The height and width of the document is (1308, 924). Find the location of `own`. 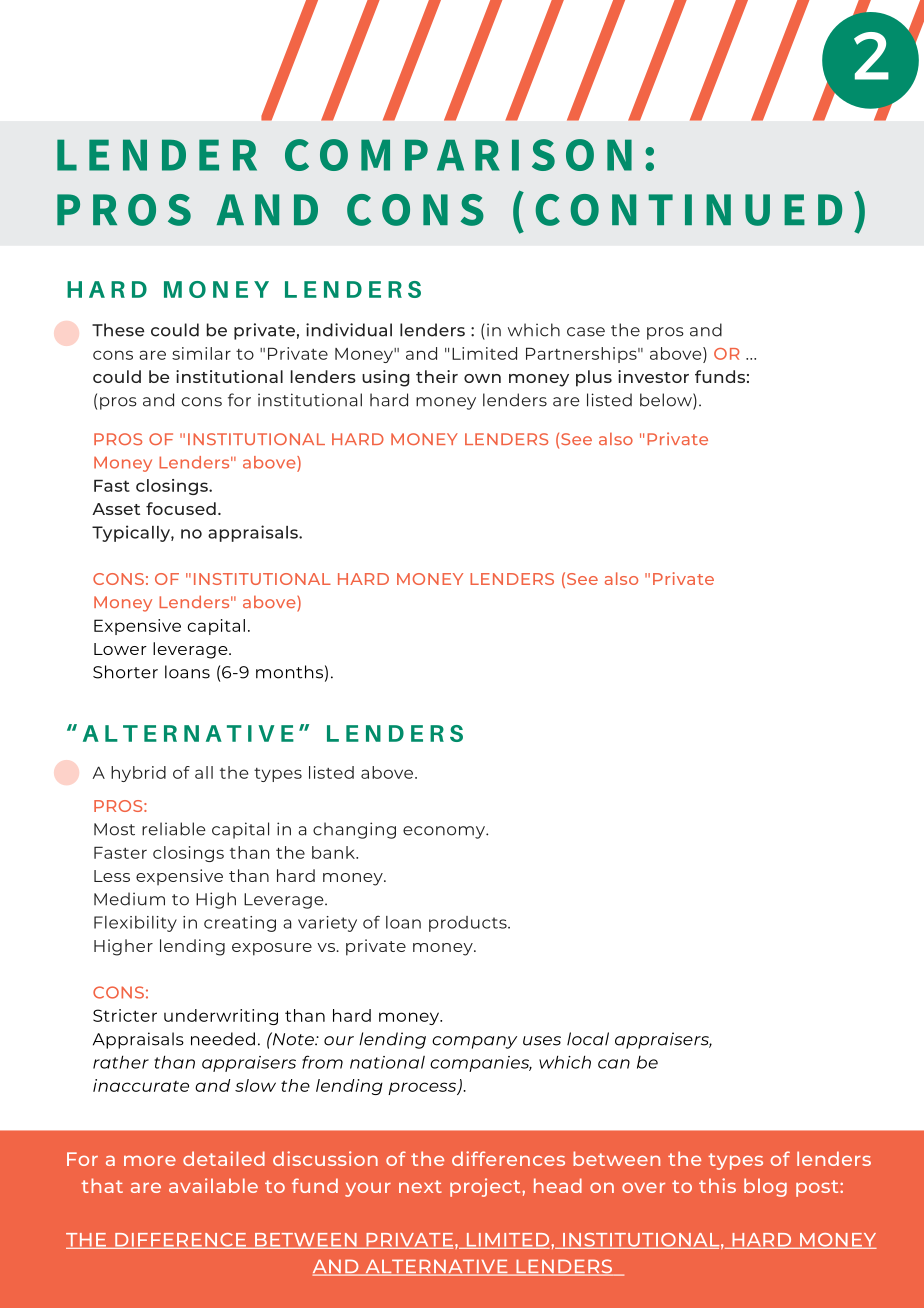

own is located at coordinates (482, 378).
